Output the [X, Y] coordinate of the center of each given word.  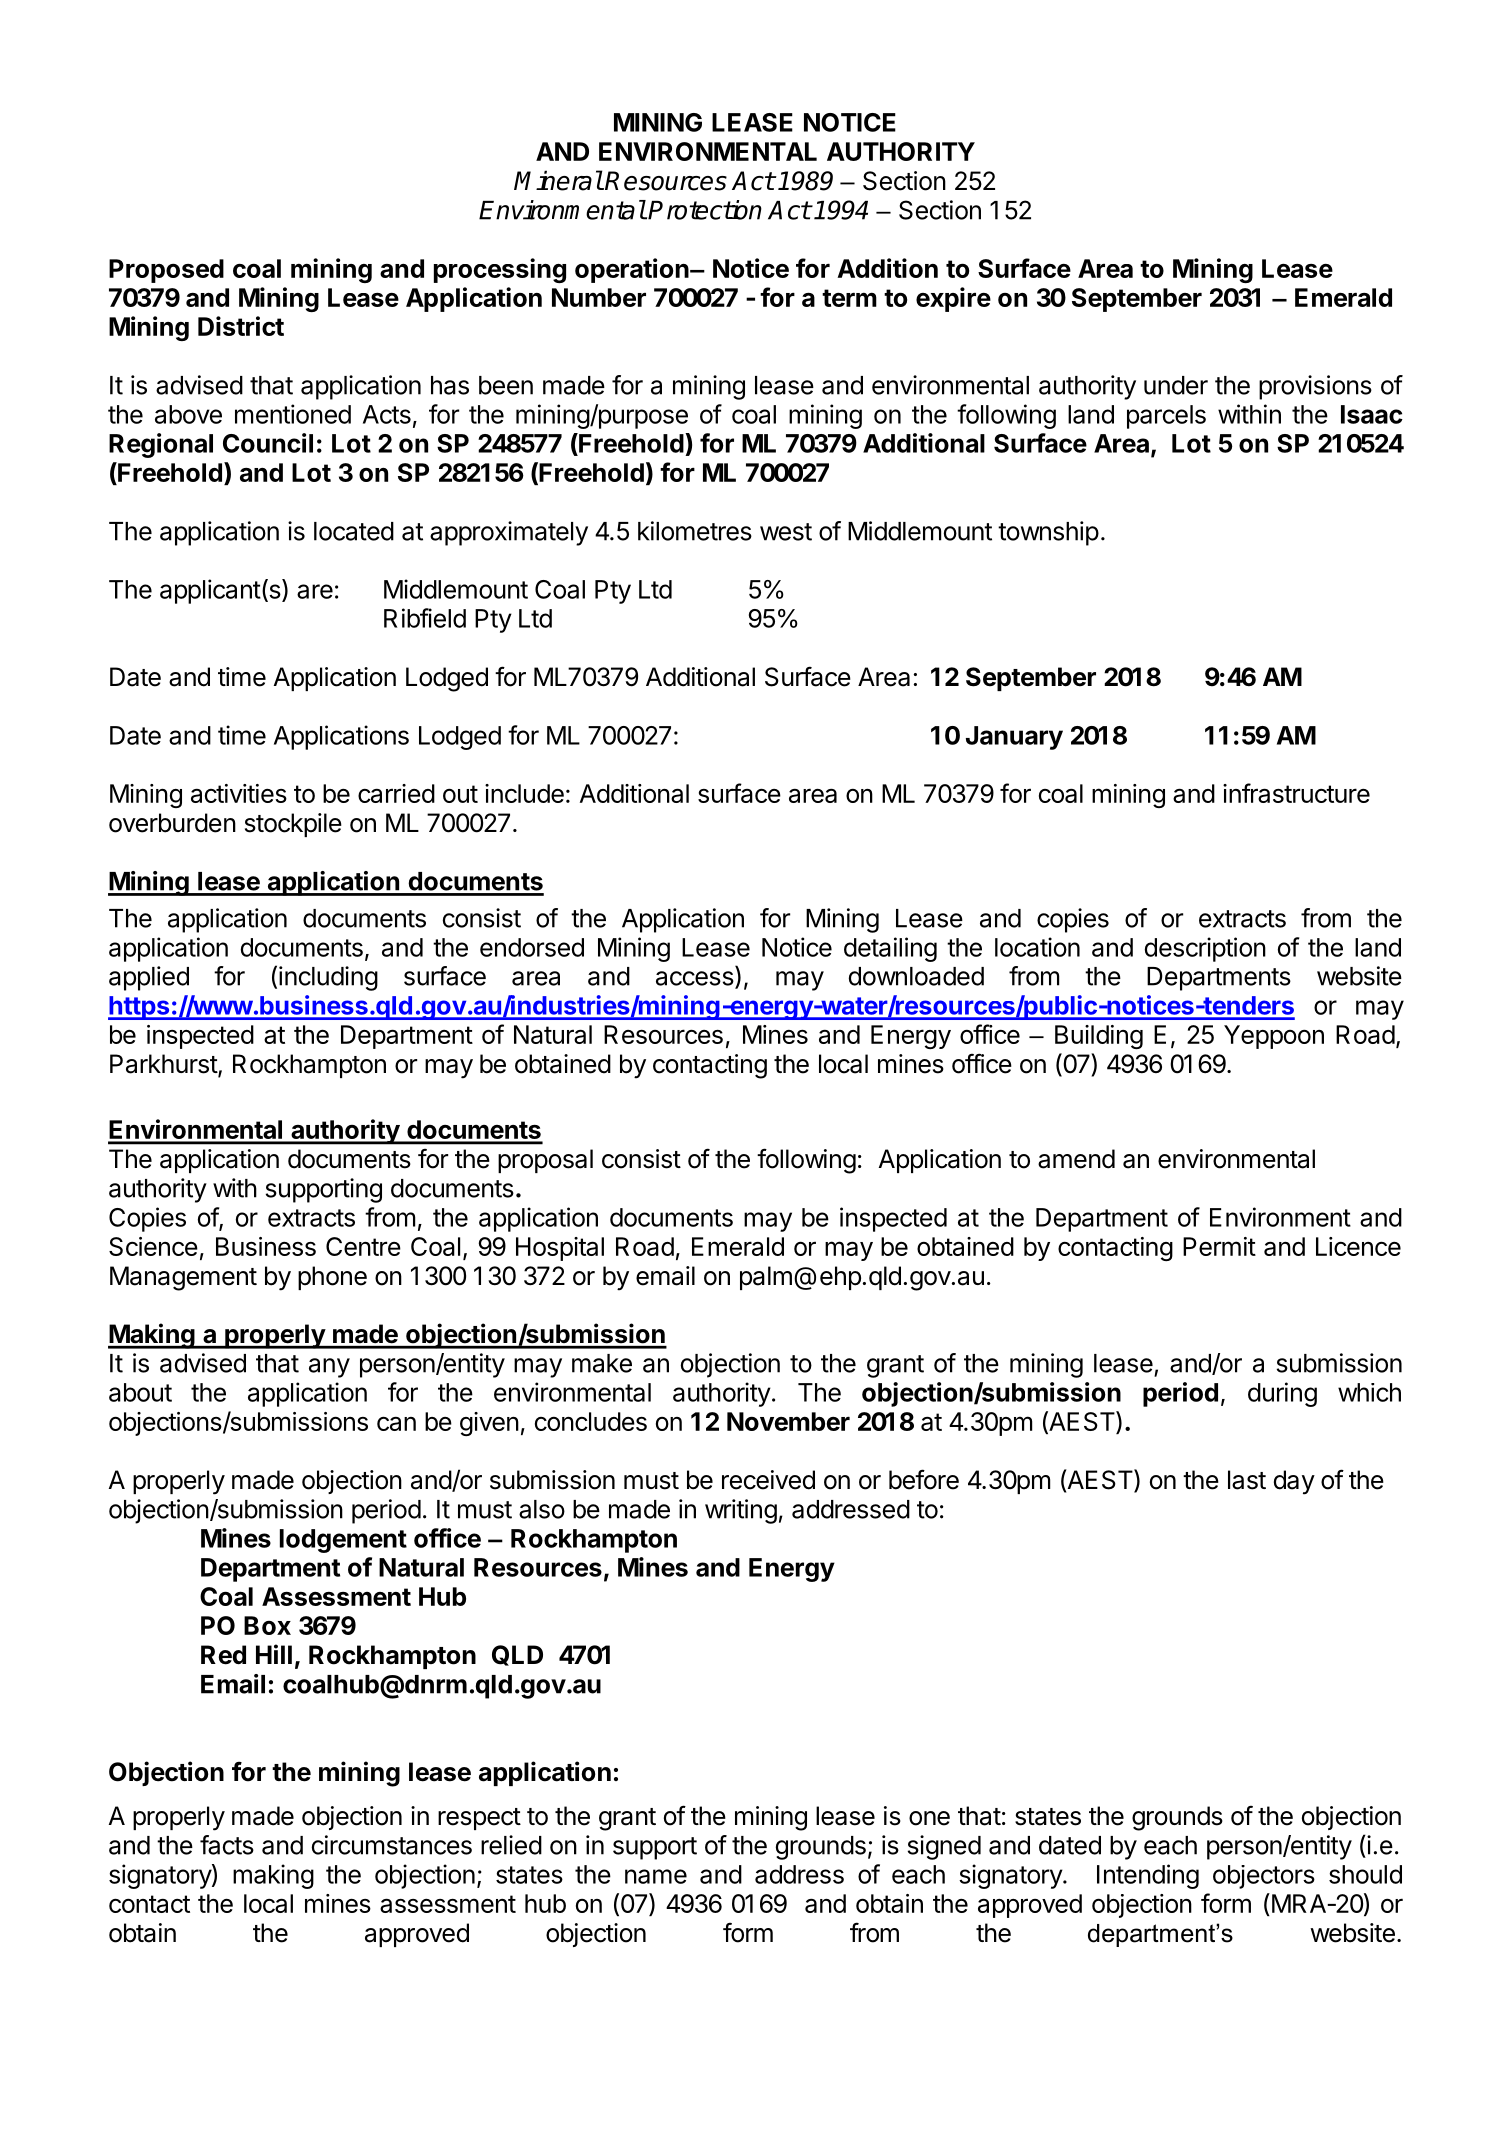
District [241, 326]
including [328, 978]
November [788, 1421]
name [656, 1876]
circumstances [392, 1845]
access [696, 979]
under [1176, 385]
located [354, 531]
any [329, 1368]
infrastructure [1296, 793]
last [1247, 1480]
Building [1099, 1037]
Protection [705, 210]
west [786, 532]
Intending [1148, 1876]
